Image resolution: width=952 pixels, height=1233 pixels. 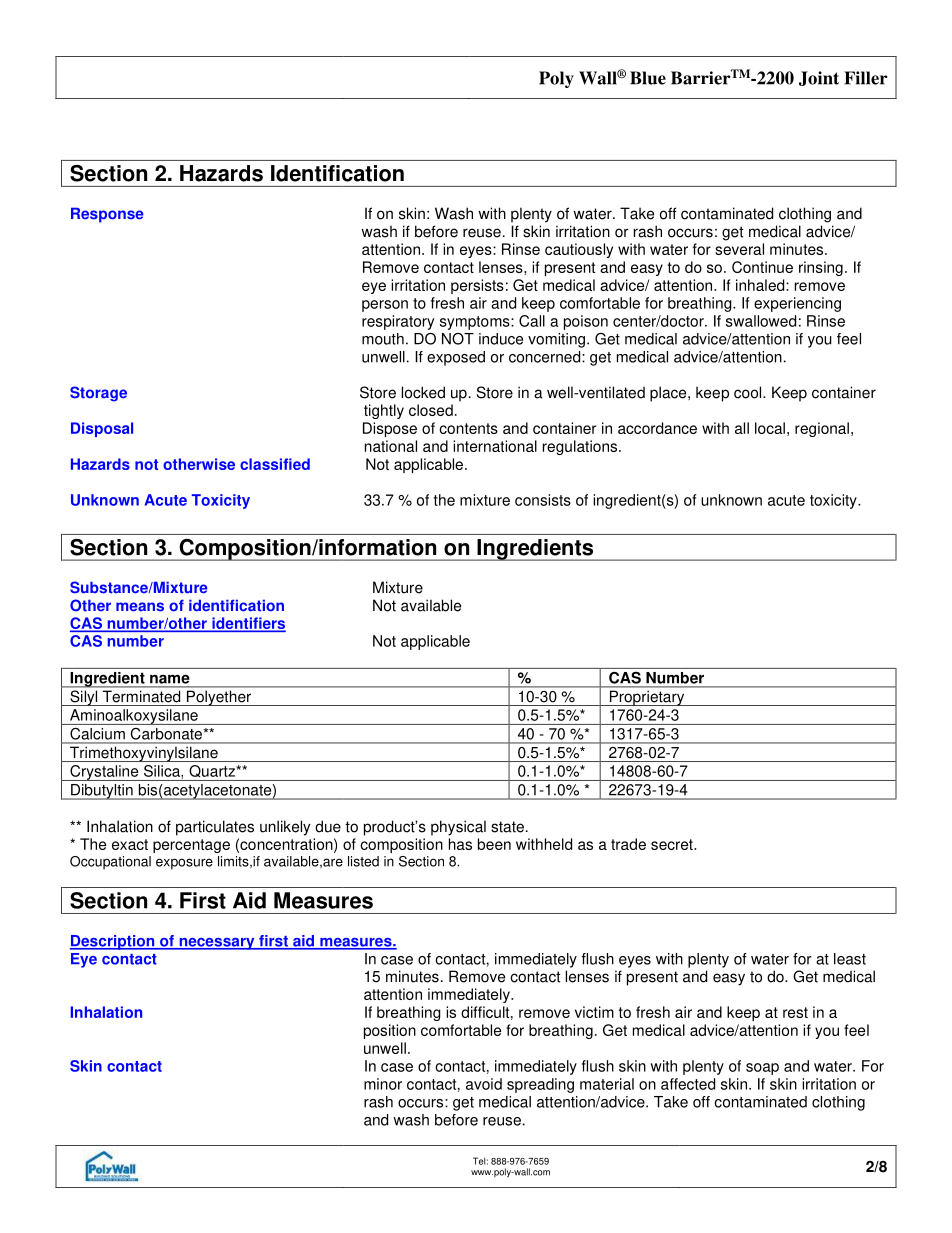 What do you see at coordinates (217, 944) in the document?
I see `necessary` at bounding box center [217, 944].
